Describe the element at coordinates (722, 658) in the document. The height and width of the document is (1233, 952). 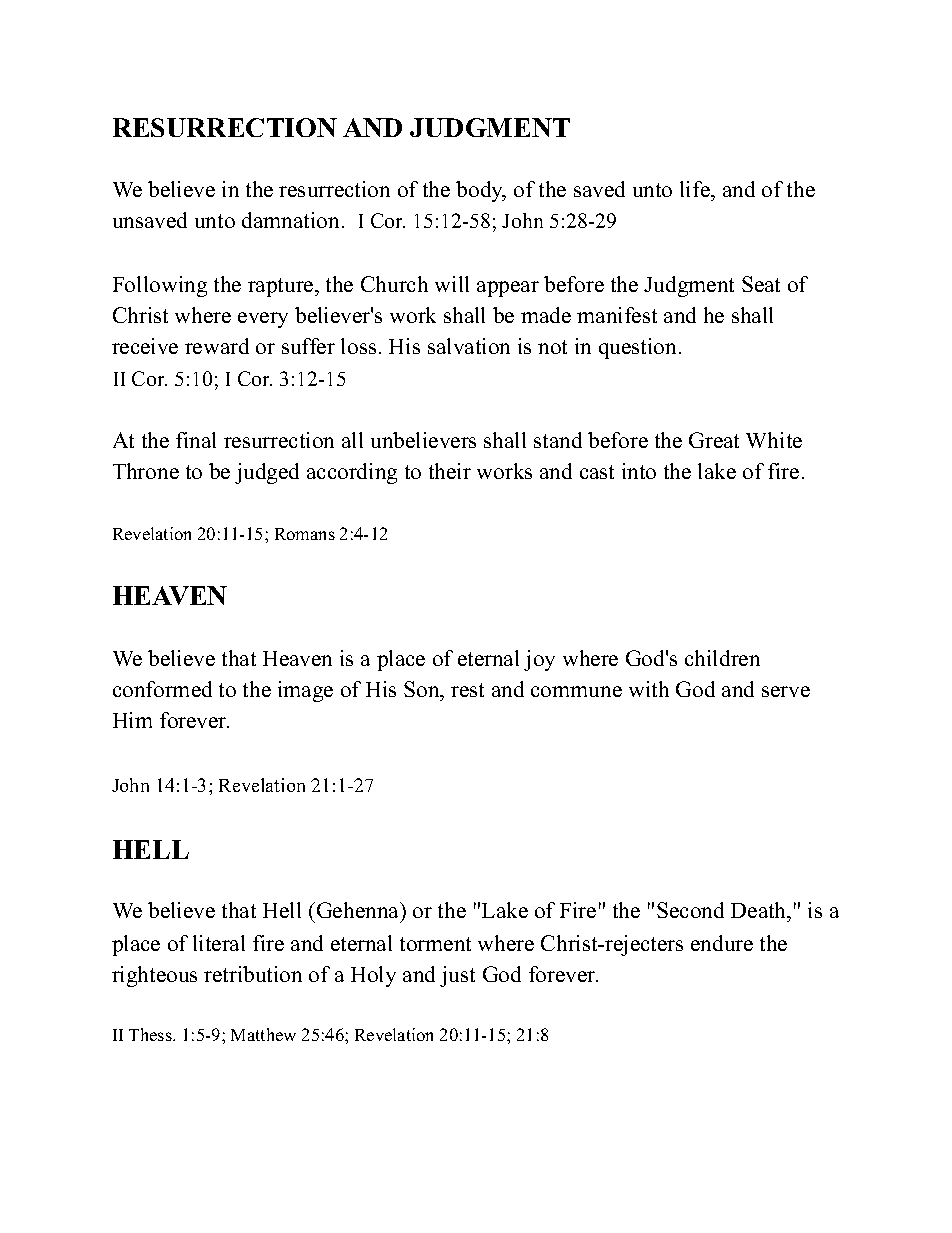
I see `children` at that location.
